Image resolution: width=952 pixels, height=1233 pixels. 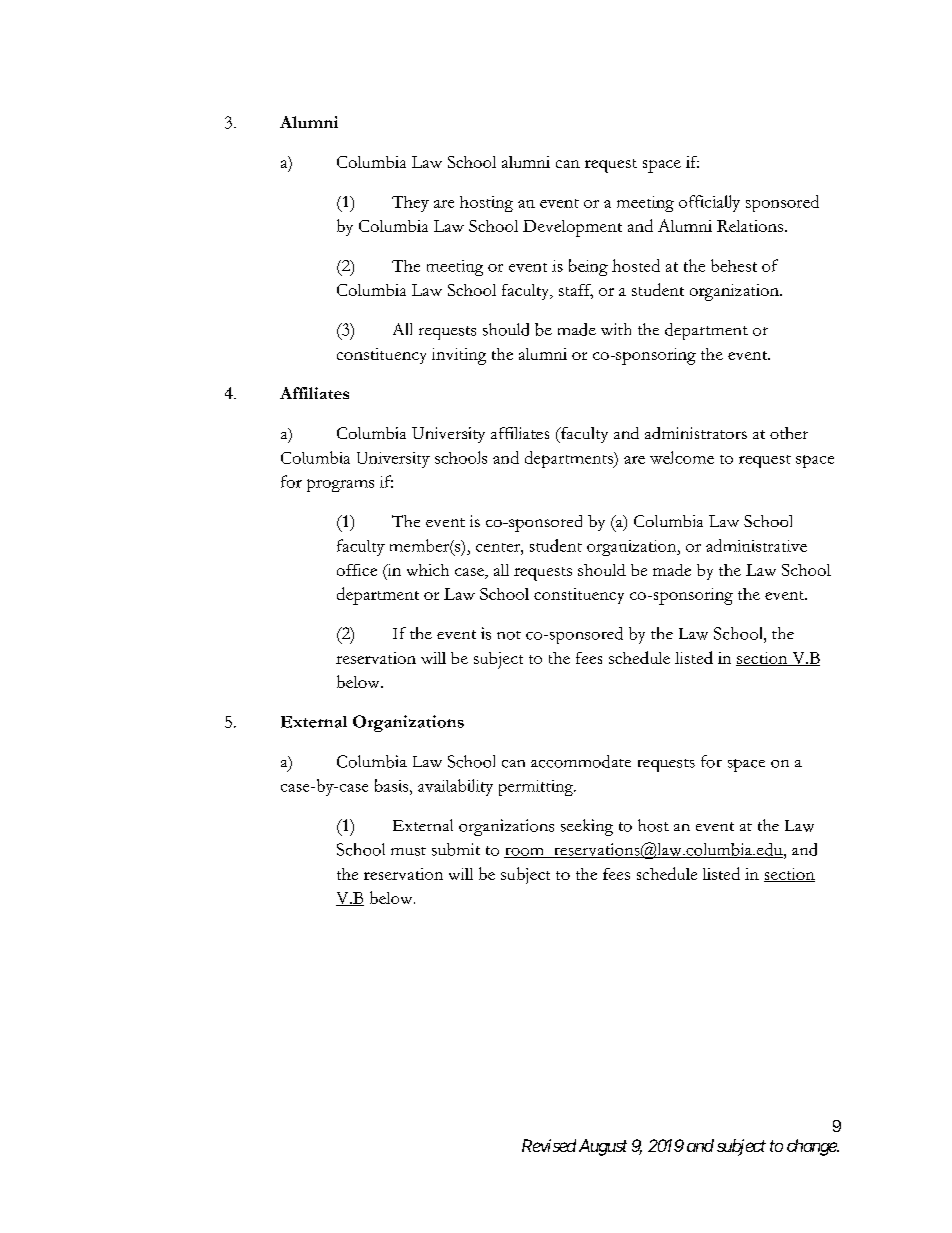 I want to click on must, so click(x=408, y=851).
